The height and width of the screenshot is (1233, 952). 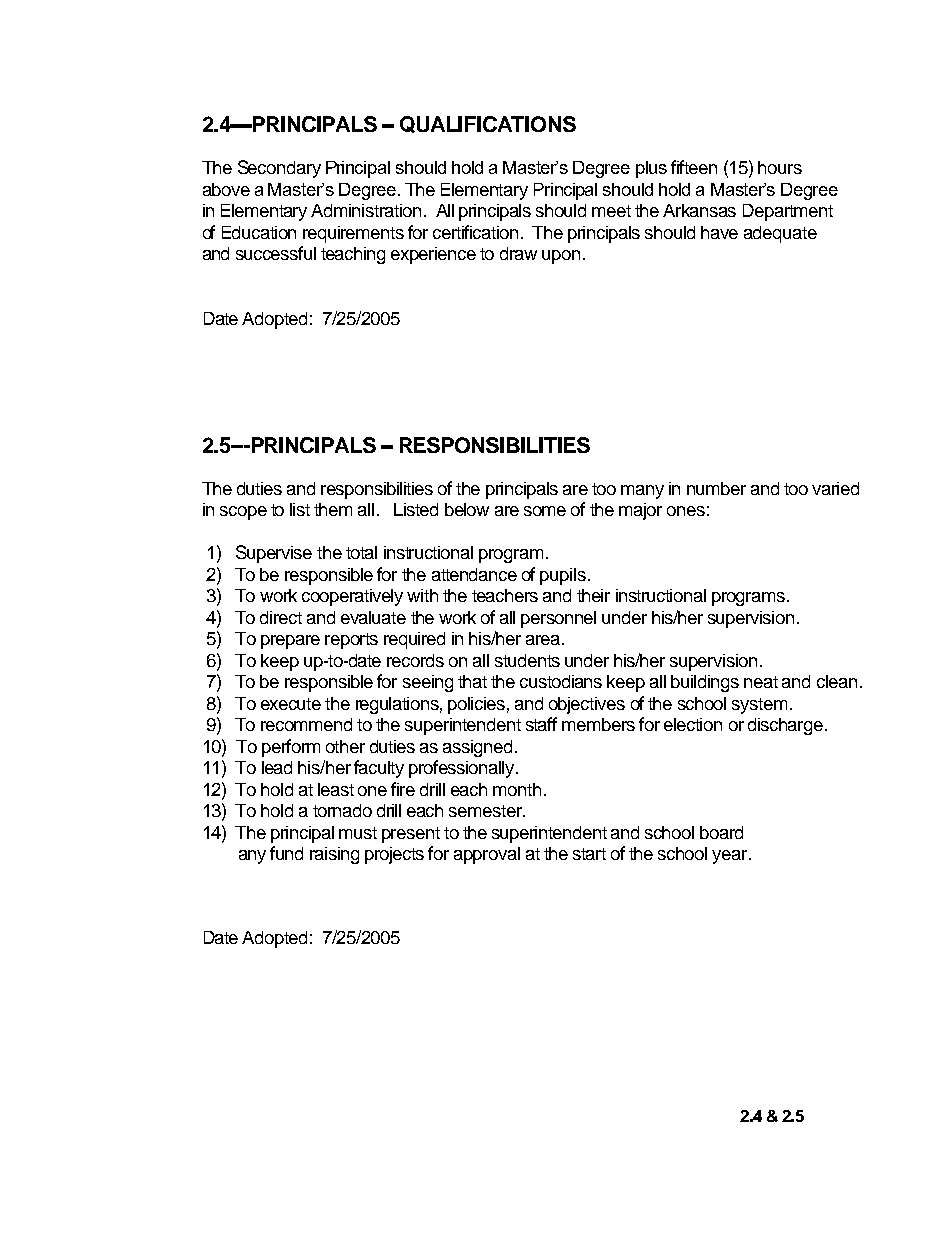 I want to click on hours, so click(x=780, y=167).
